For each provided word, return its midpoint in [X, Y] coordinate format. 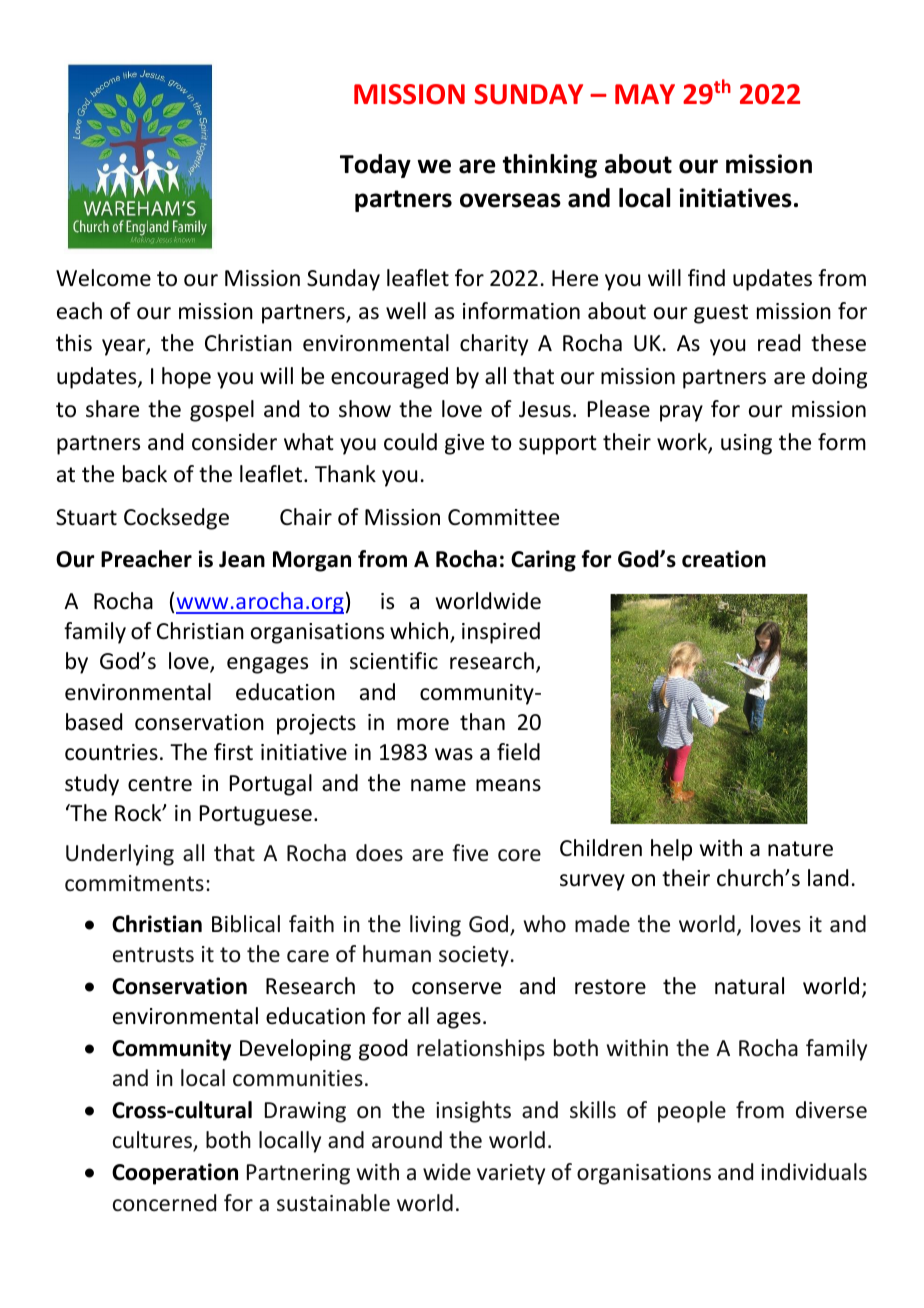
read [779, 343]
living [435, 926]
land [828, 878]
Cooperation [175, 1174]
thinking [550, 166]
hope [186, 378]
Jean [242, 559]
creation [724, 559]
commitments [134, 883]
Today [375, 166]
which [420, 632]
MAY [645, 94]
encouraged [389, 378]
